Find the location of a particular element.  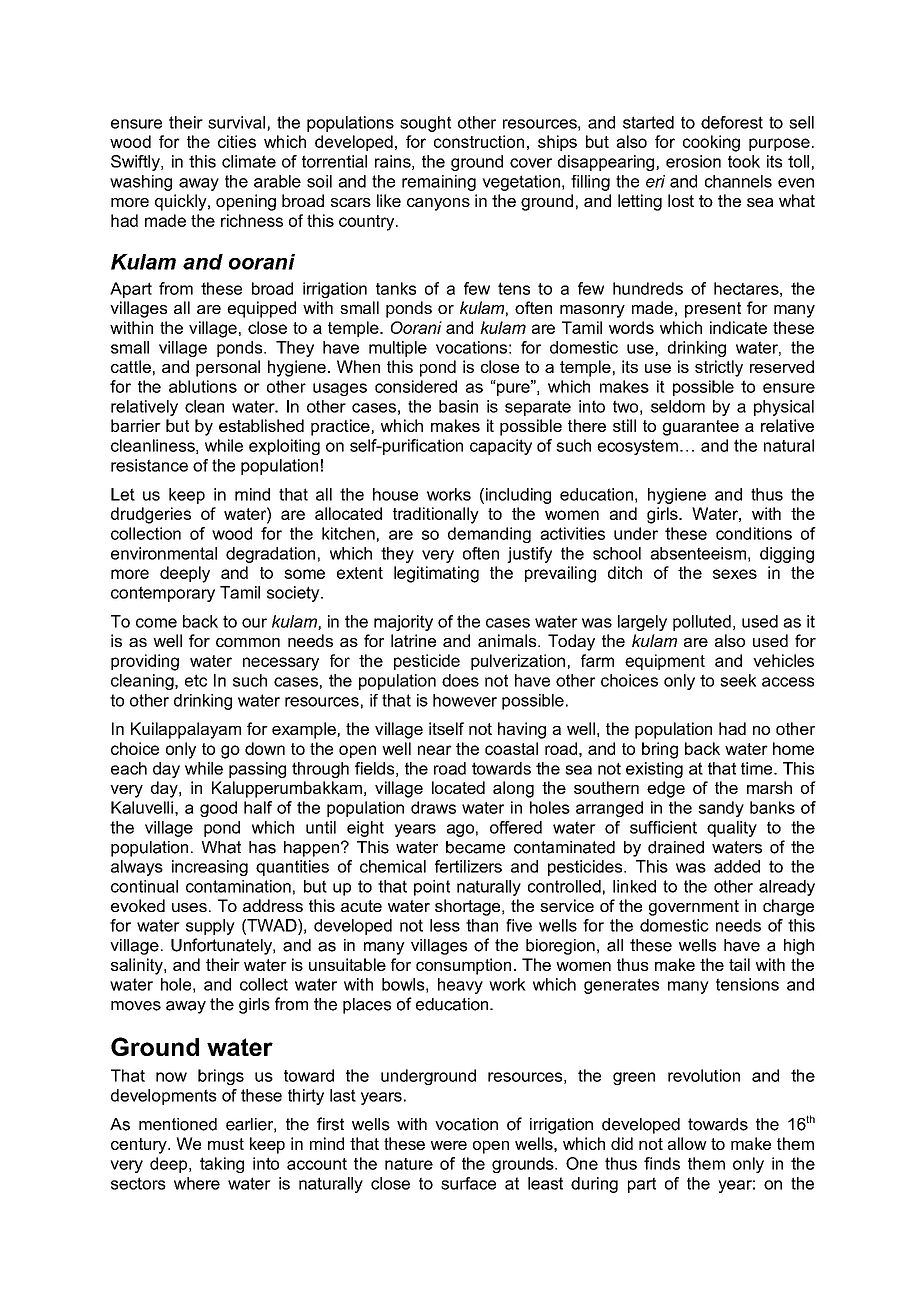

does is located at coordinates (460, 680).
